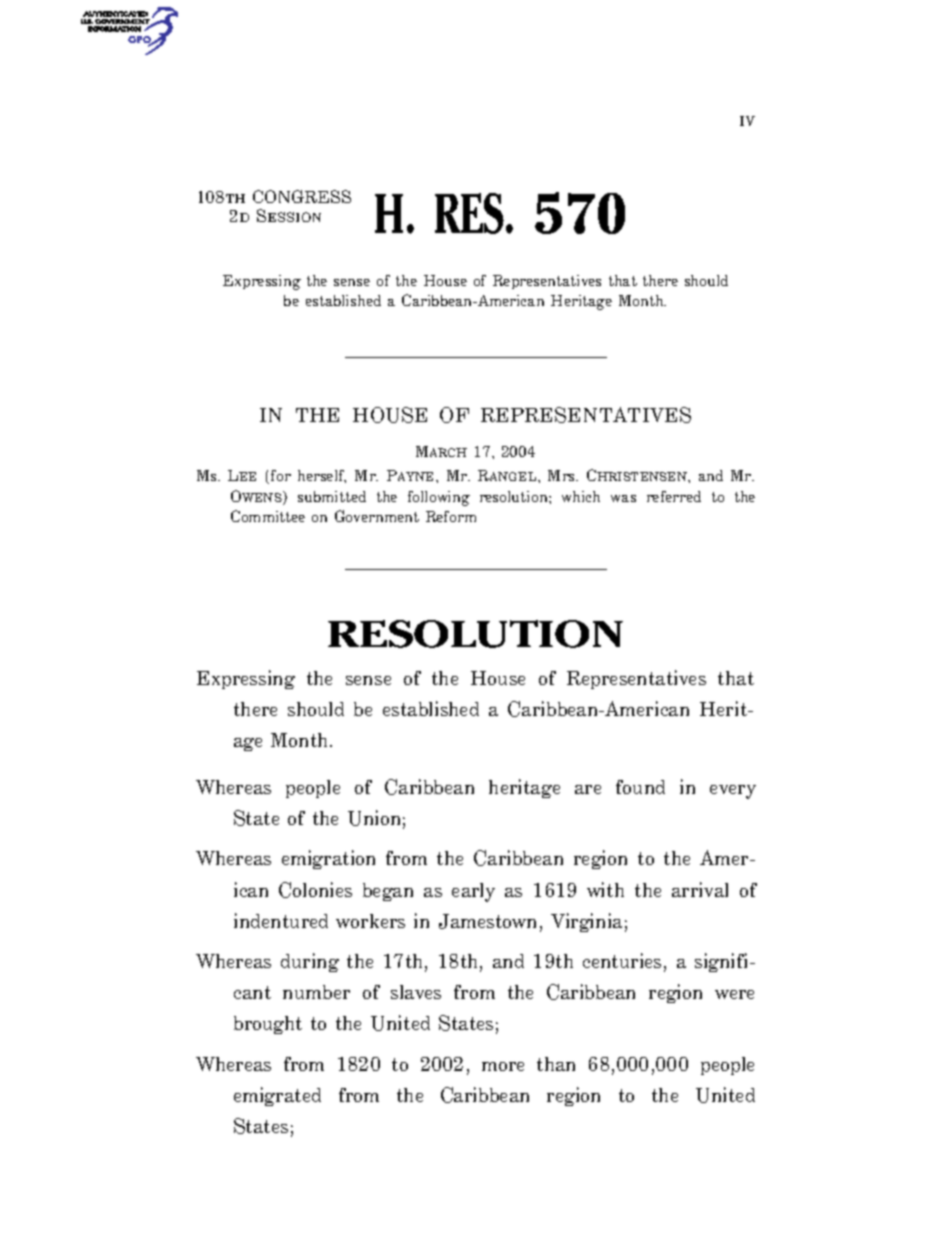 This screenshot has width=952, height=1233. I want to click on are, so click(588, 789).
